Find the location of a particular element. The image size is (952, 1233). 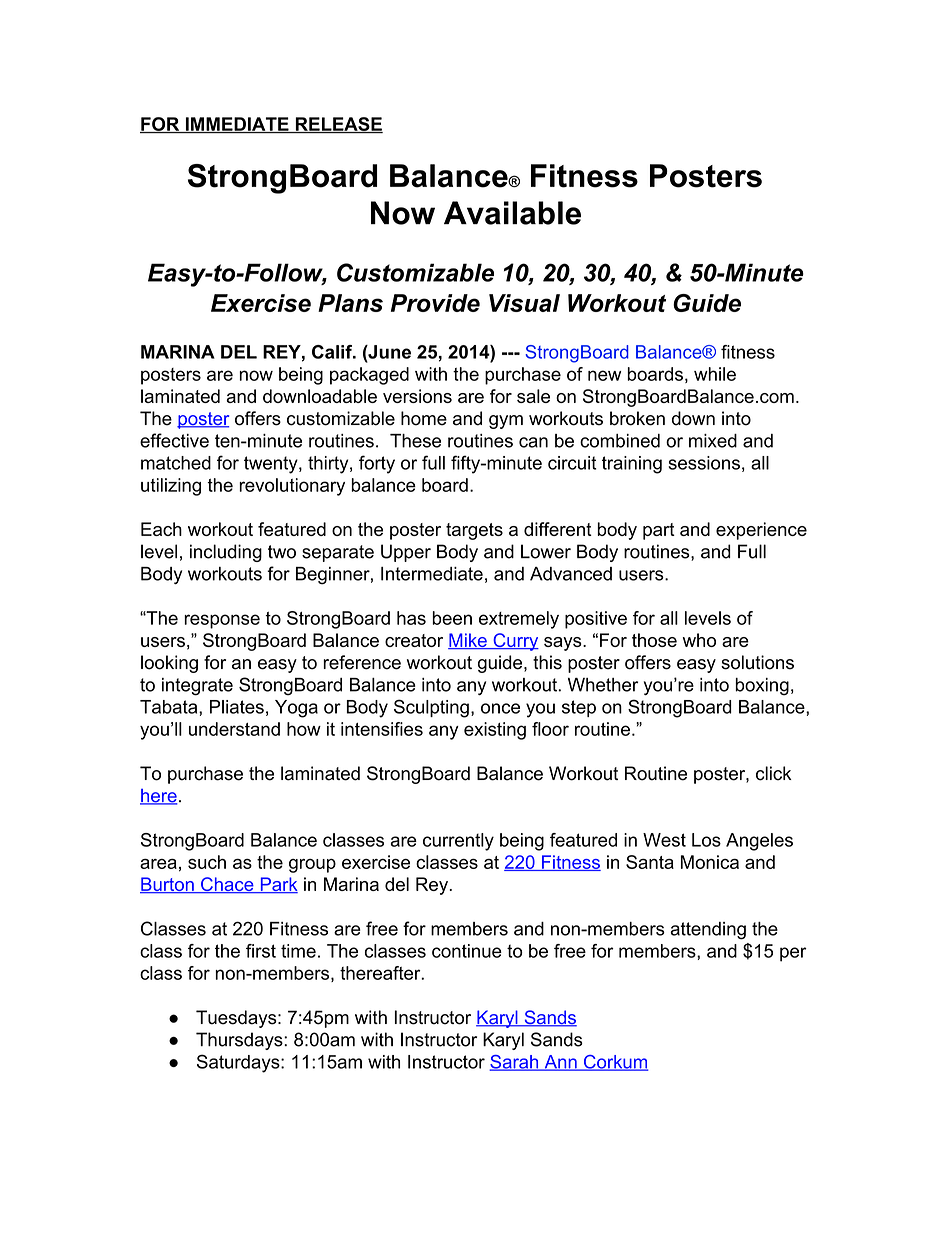

who is located at coordinates (699, 640).
